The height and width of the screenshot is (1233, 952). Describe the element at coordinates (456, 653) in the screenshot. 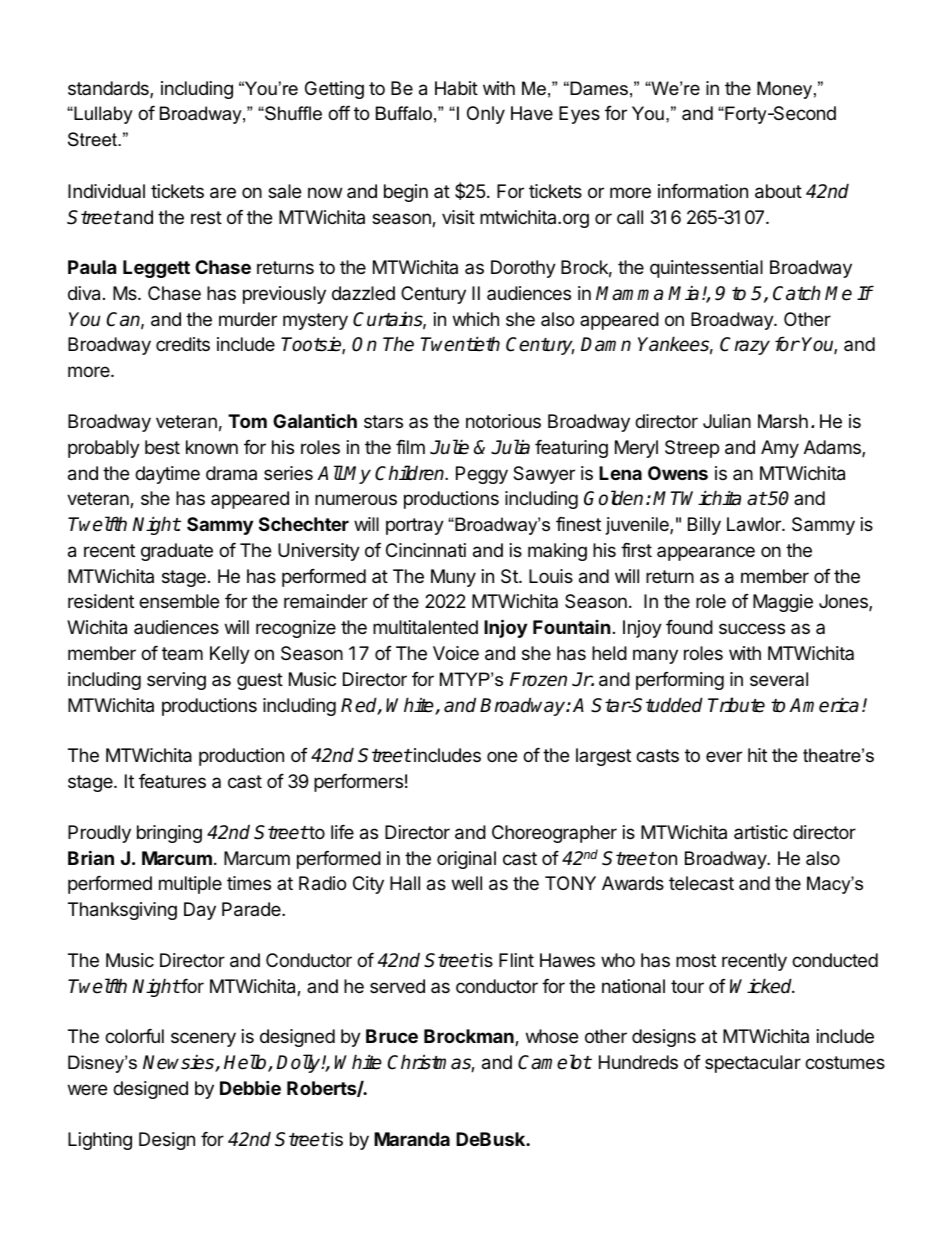

I see `Voice` at that location.
